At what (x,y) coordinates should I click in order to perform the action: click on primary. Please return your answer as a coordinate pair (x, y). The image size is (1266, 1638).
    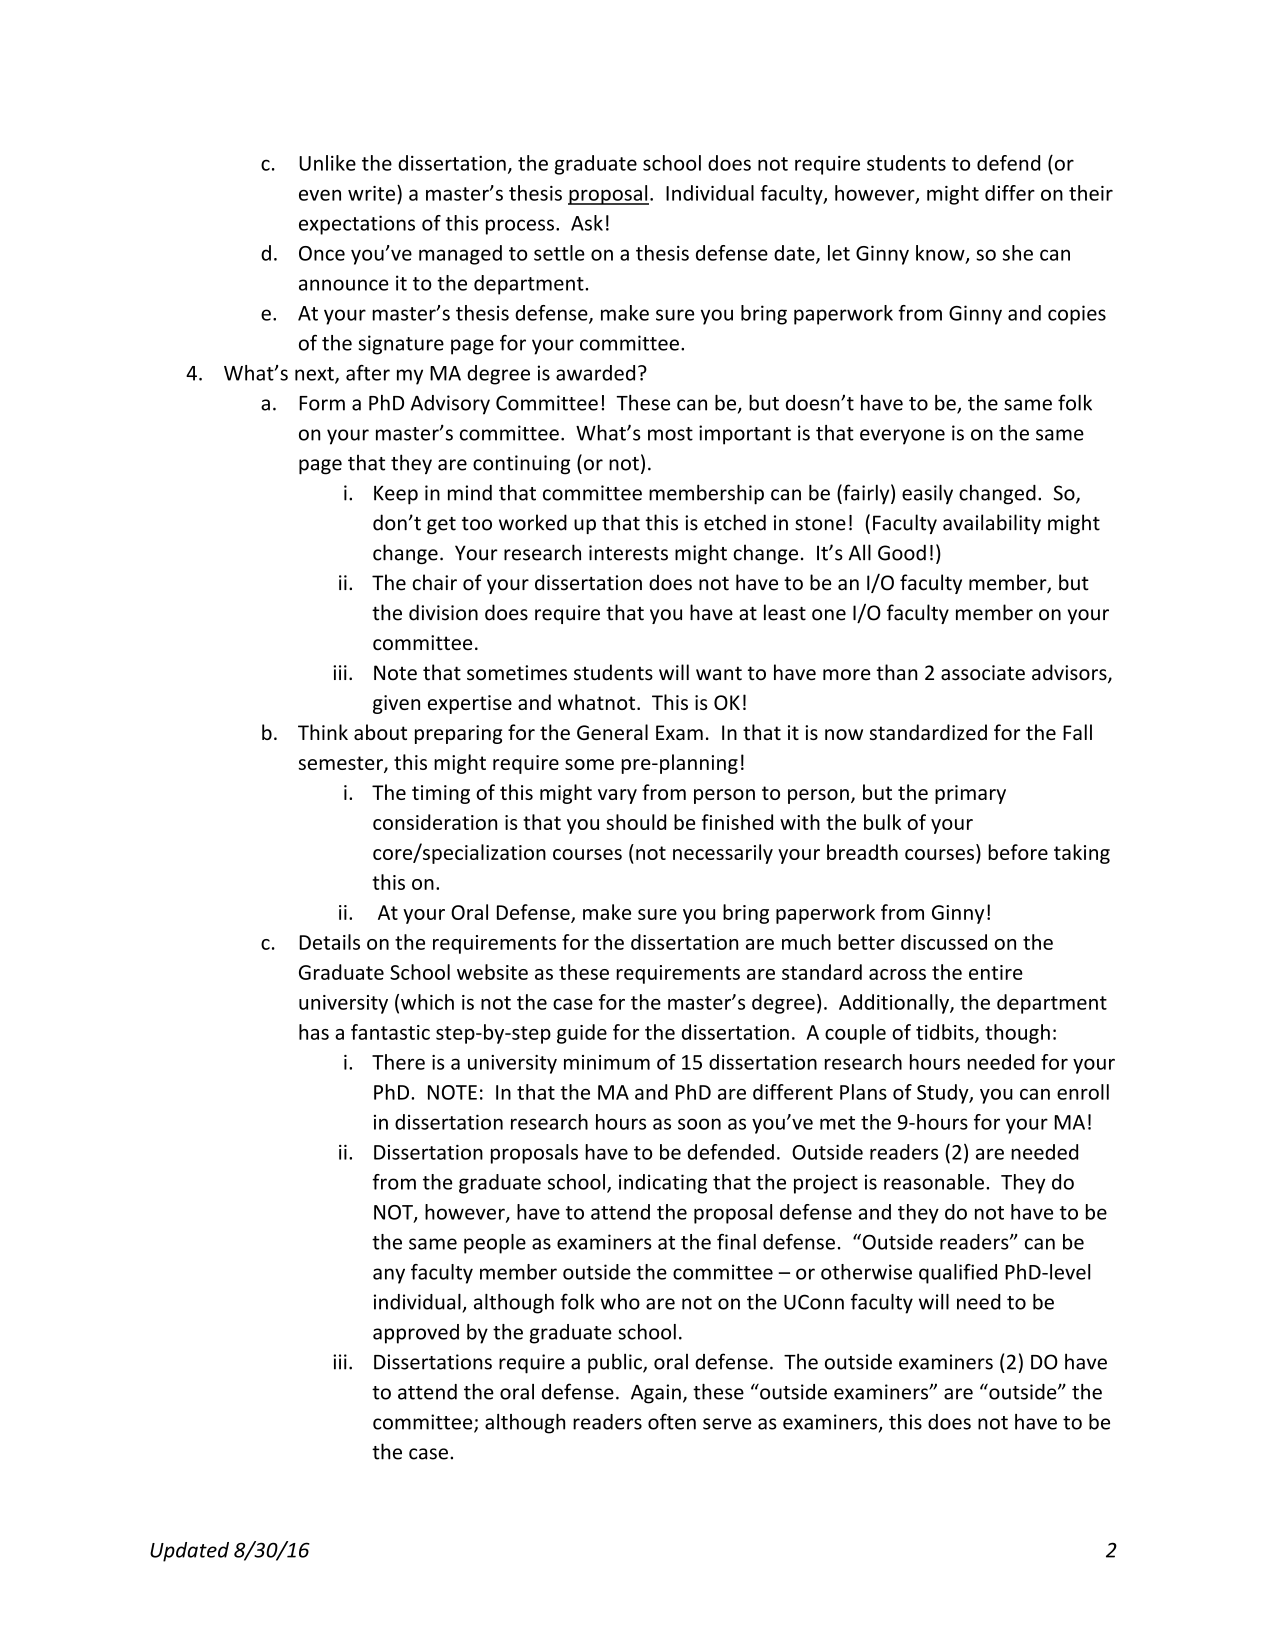
    Looking at the image, I should click on (970, 794).
